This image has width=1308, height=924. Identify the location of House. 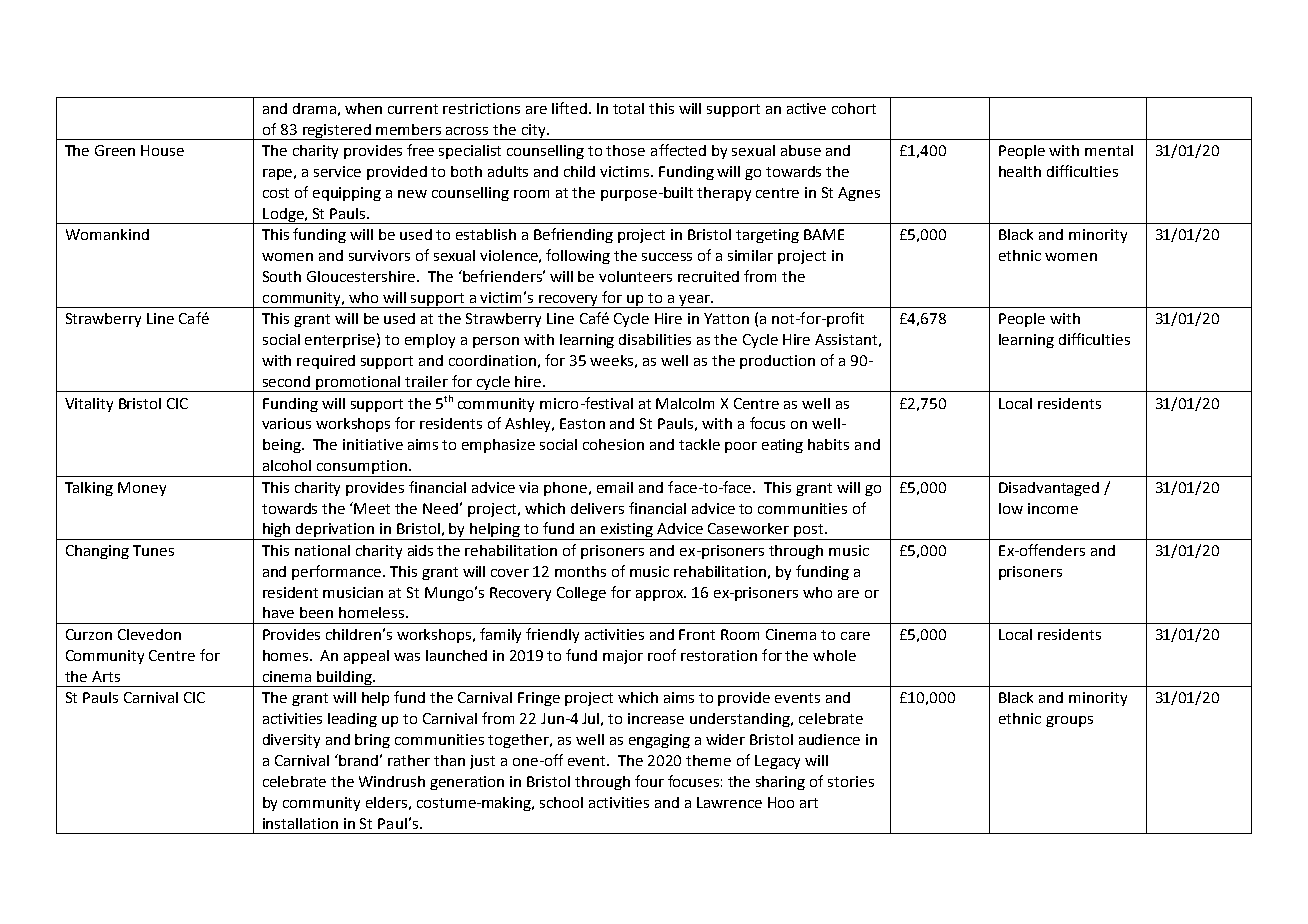
(162, 150).
